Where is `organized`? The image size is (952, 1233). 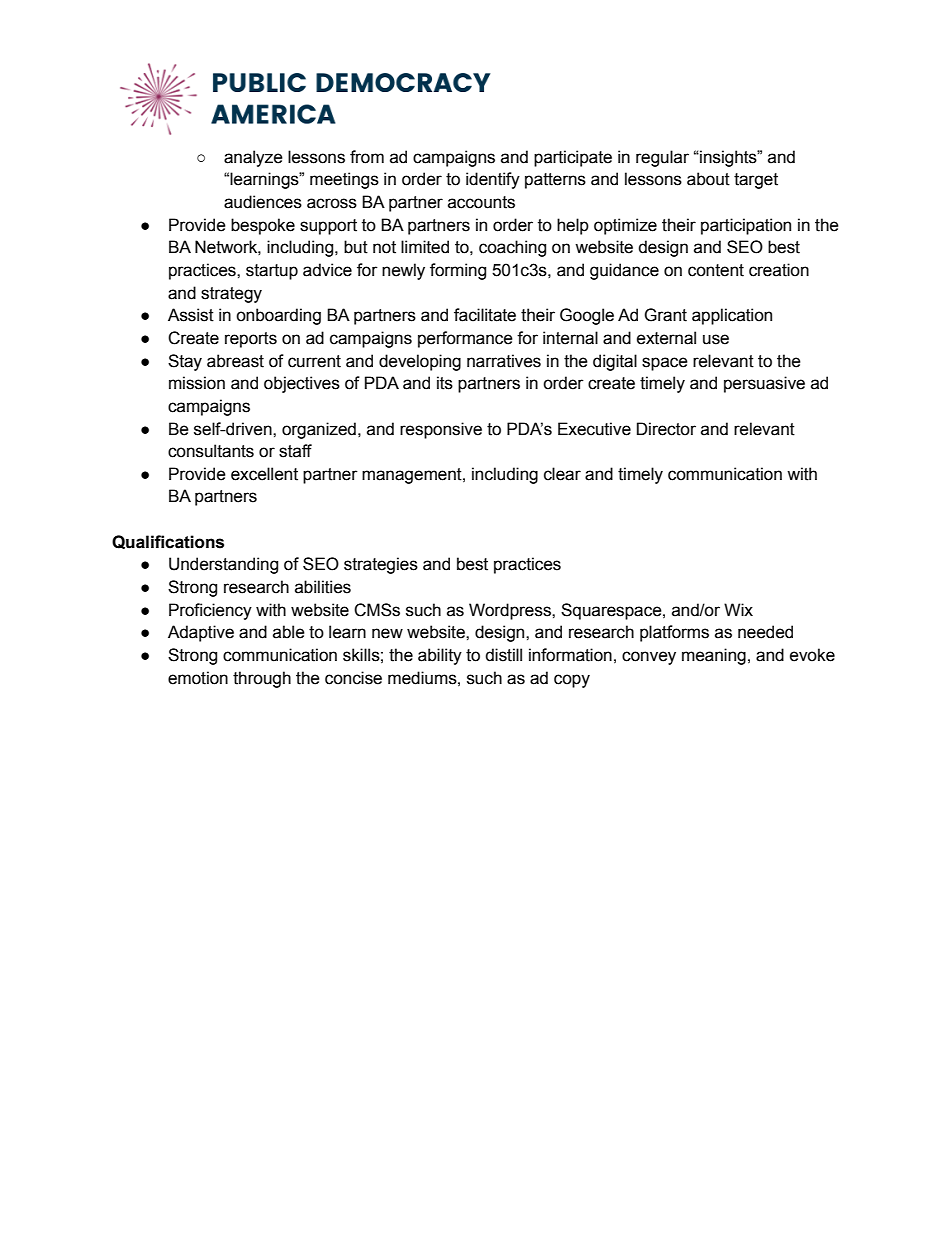 organized is located at coordinates (319, 430).
